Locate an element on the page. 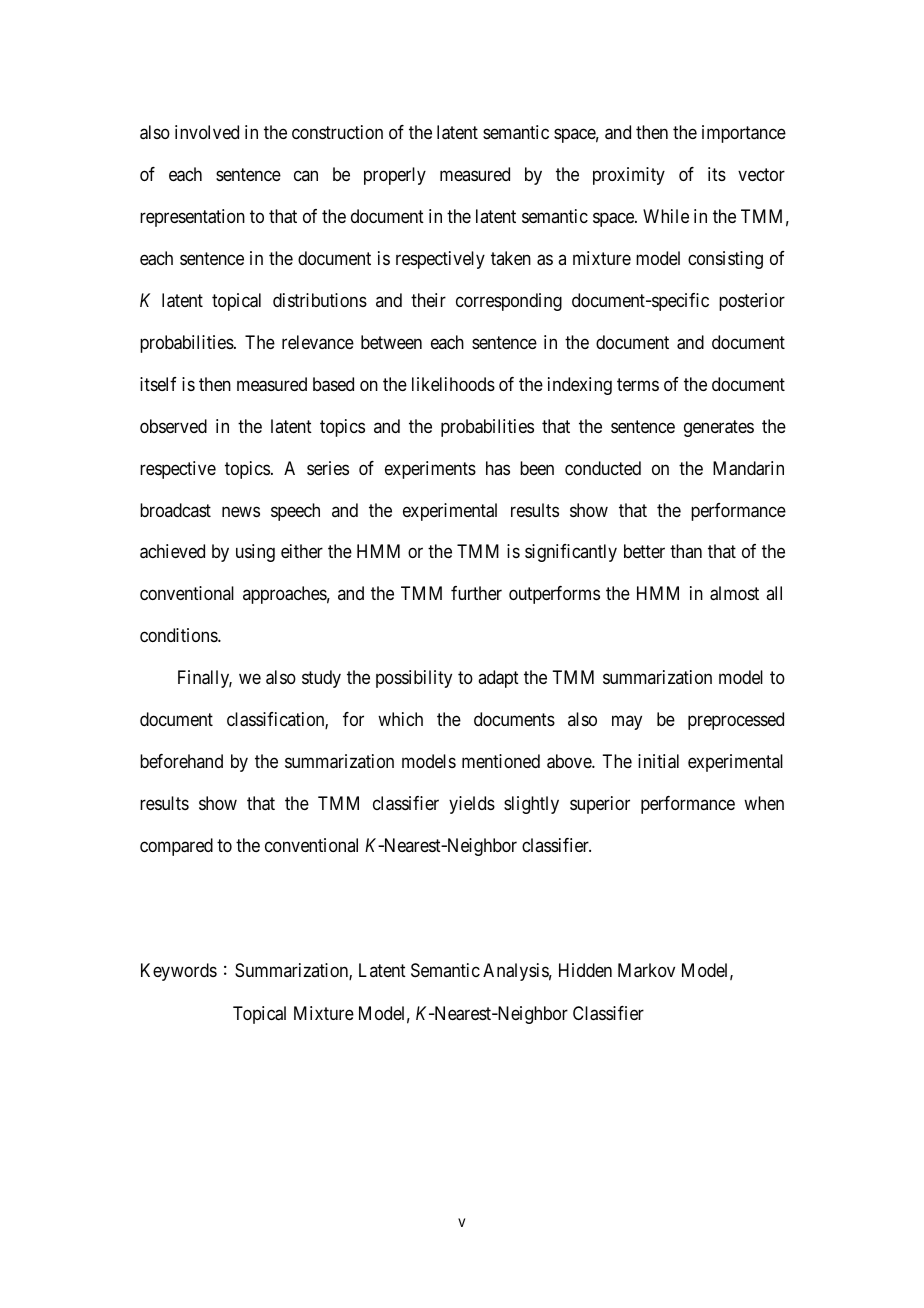 The image size is (924, 1308). involved is located at coordinates (207, 132).
